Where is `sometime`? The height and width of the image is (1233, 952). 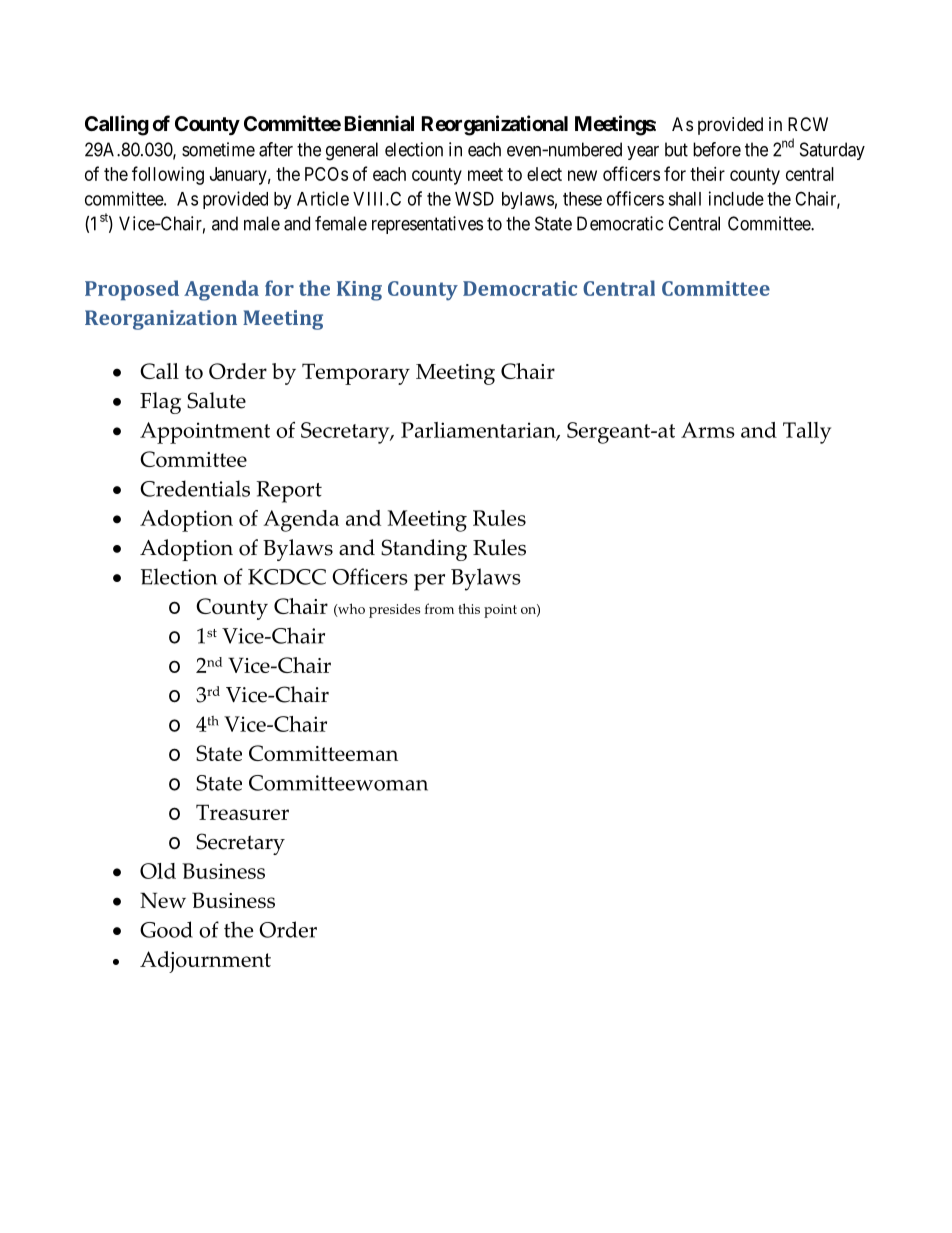
sometime is located at coordinates (218, 149).
